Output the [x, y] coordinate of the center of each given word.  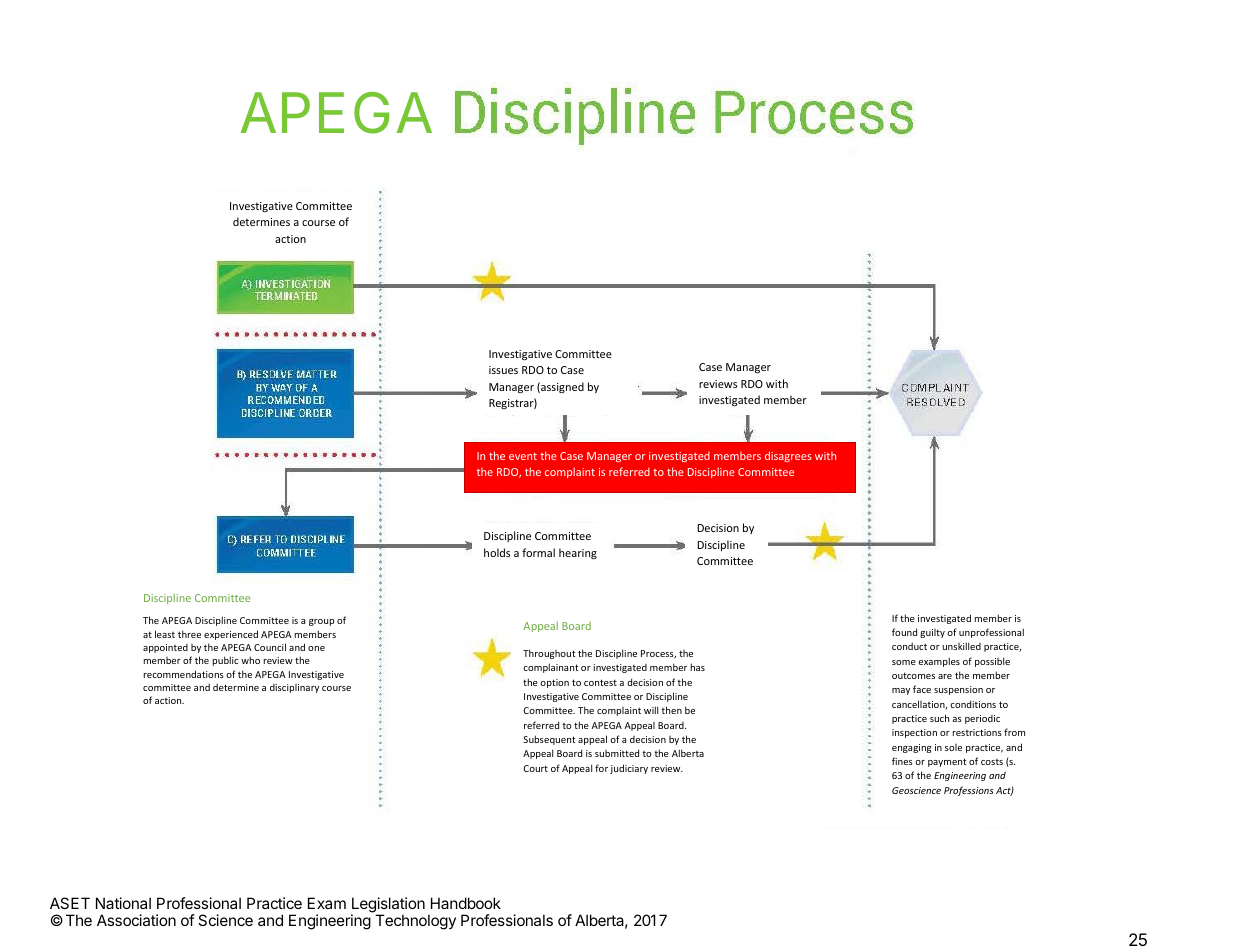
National [123, 903]
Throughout [549, 654]
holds [497, 552]
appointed [165, 648]
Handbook [466, 903]
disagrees [788, 456]
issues [503, 370]
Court [535, 768]
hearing [578, 553]
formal [538, 552]
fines [902, 761]
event [523, 456]
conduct [909, 646]
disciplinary [294, 688]
